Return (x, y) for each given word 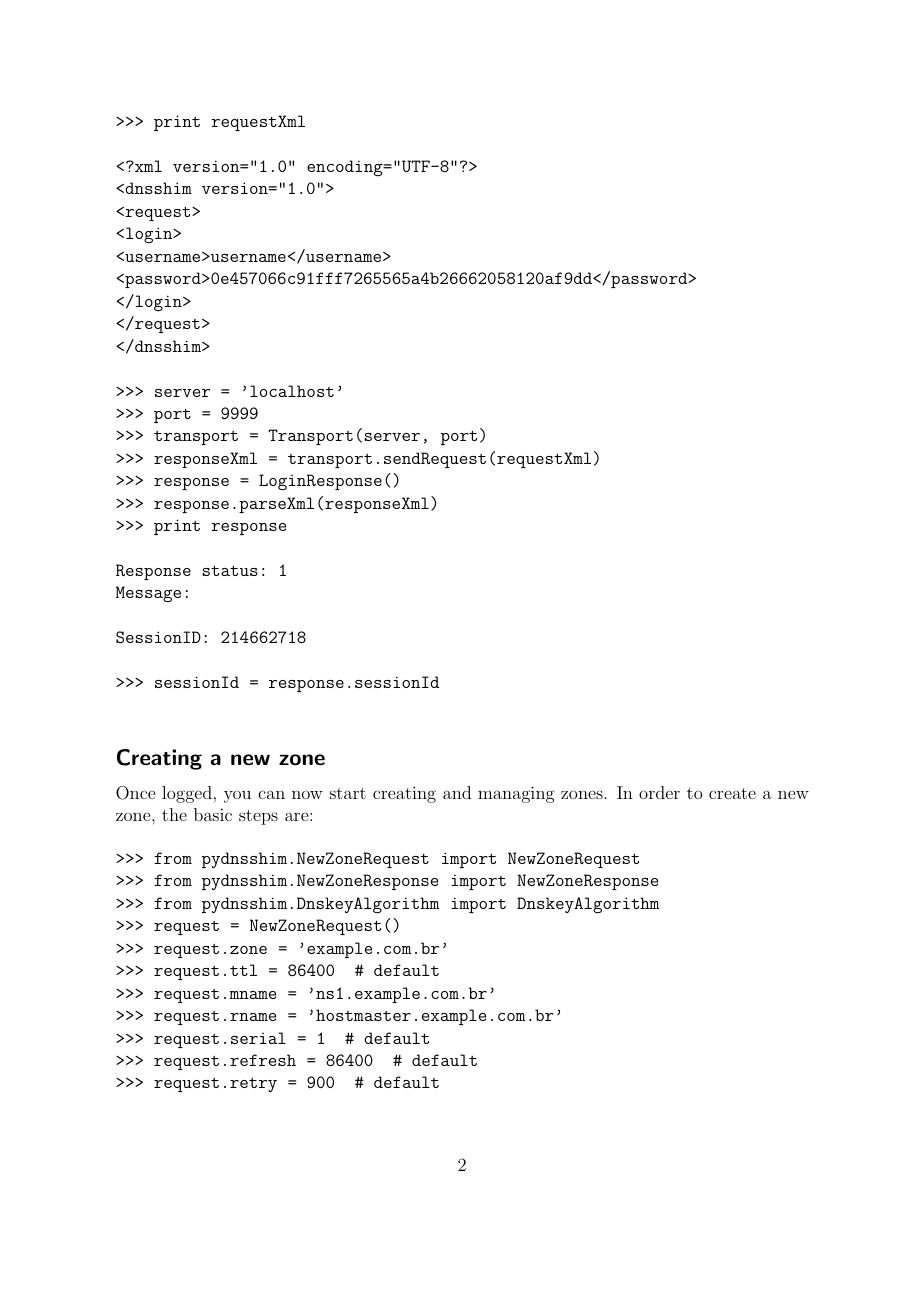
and (457, 792)
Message (148, 594)
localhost (292, 391)
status (230, 571)
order (659, 792)
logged (187, 794)
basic (213, 814)
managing (516, 794)
